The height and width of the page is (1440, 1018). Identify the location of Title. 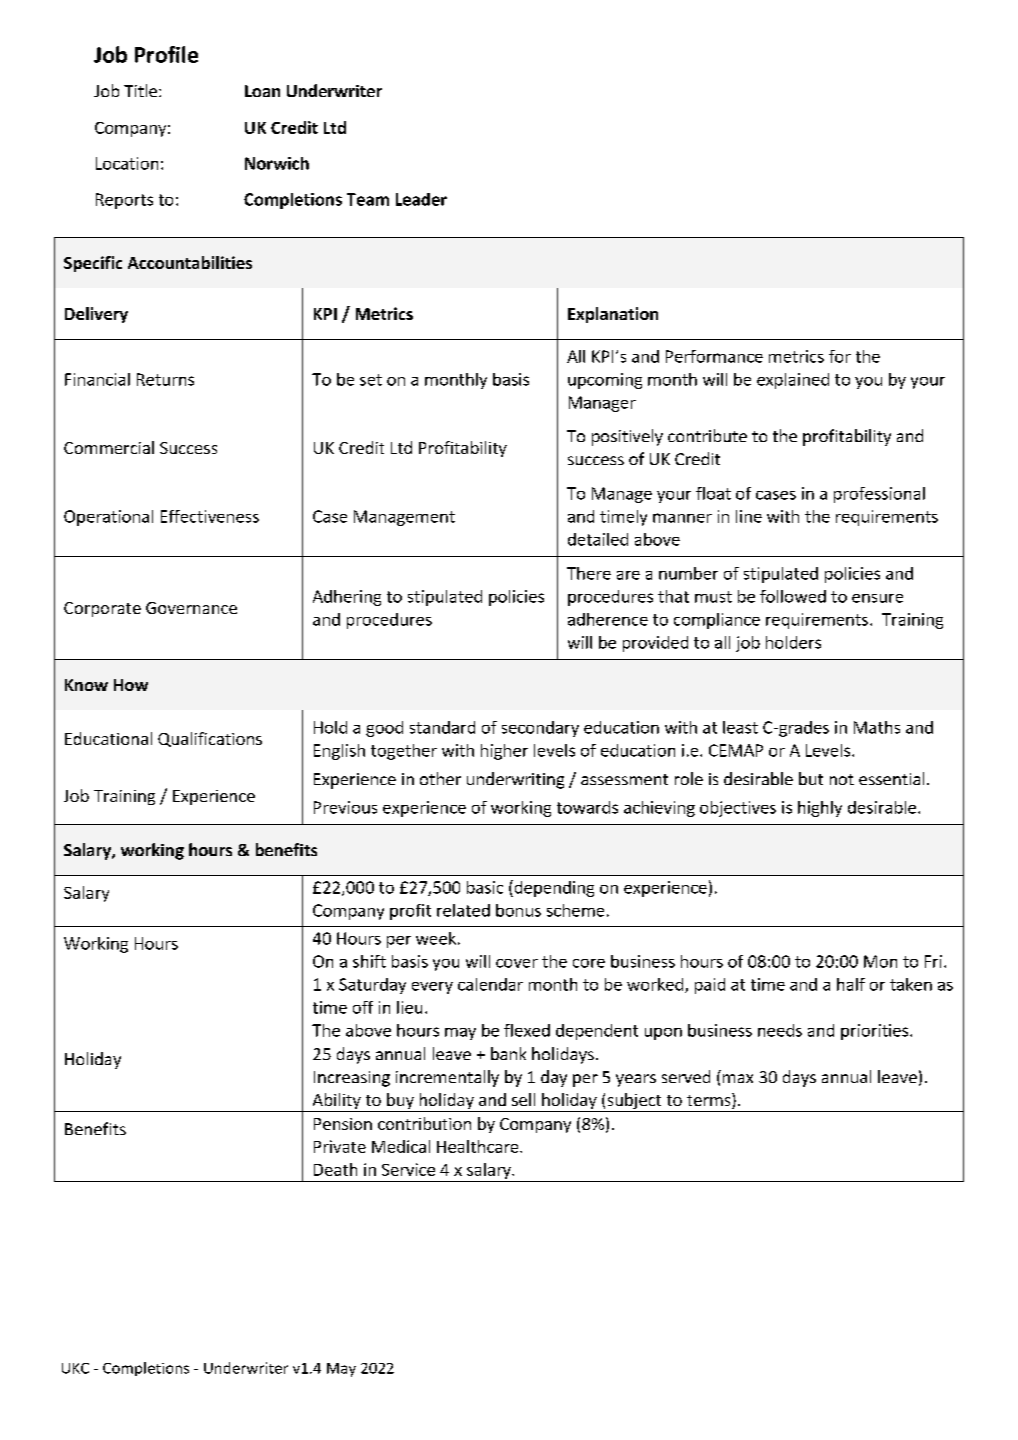
(142, 90).
